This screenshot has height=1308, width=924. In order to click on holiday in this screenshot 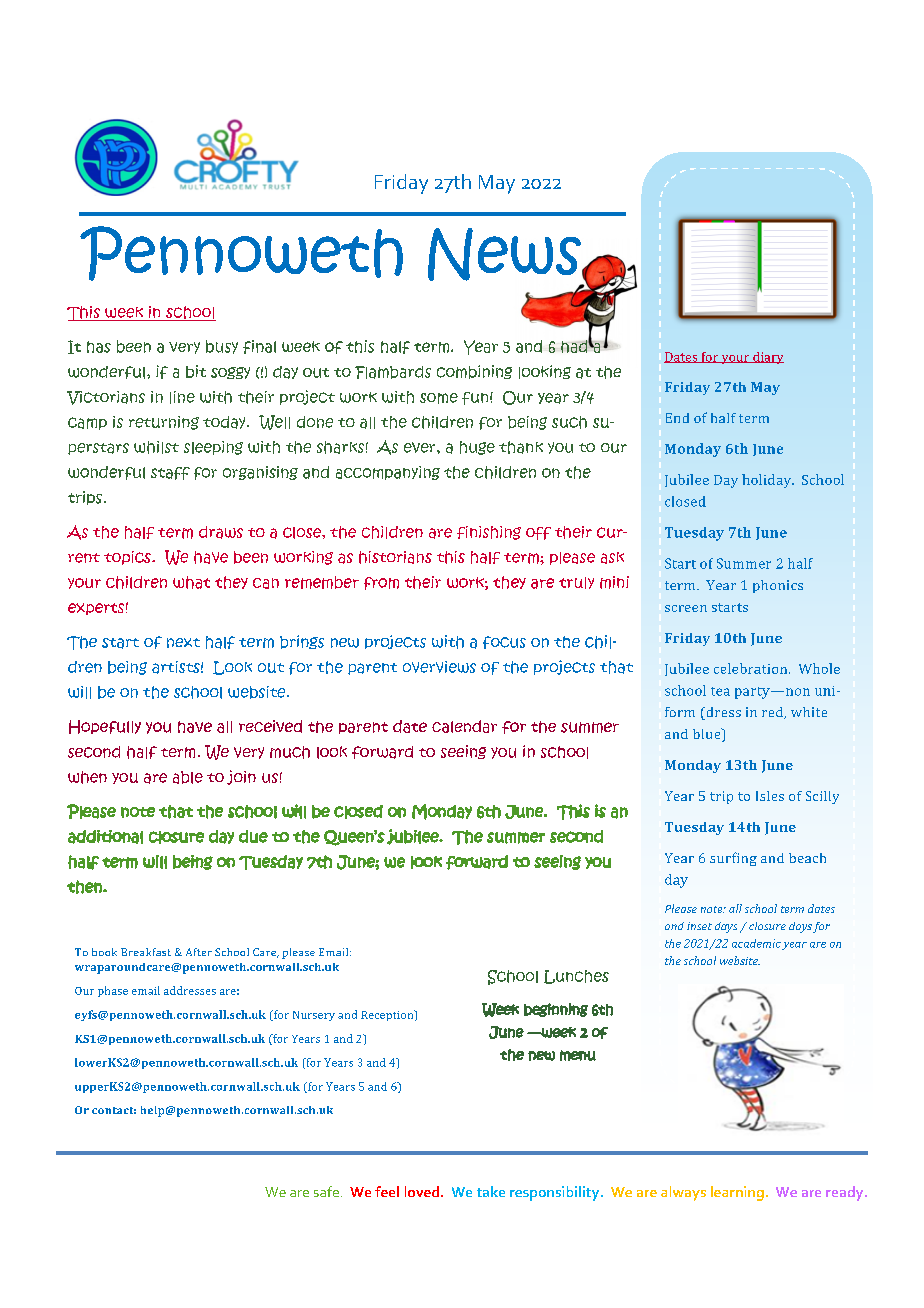, I will do `click(768, 481)`.
